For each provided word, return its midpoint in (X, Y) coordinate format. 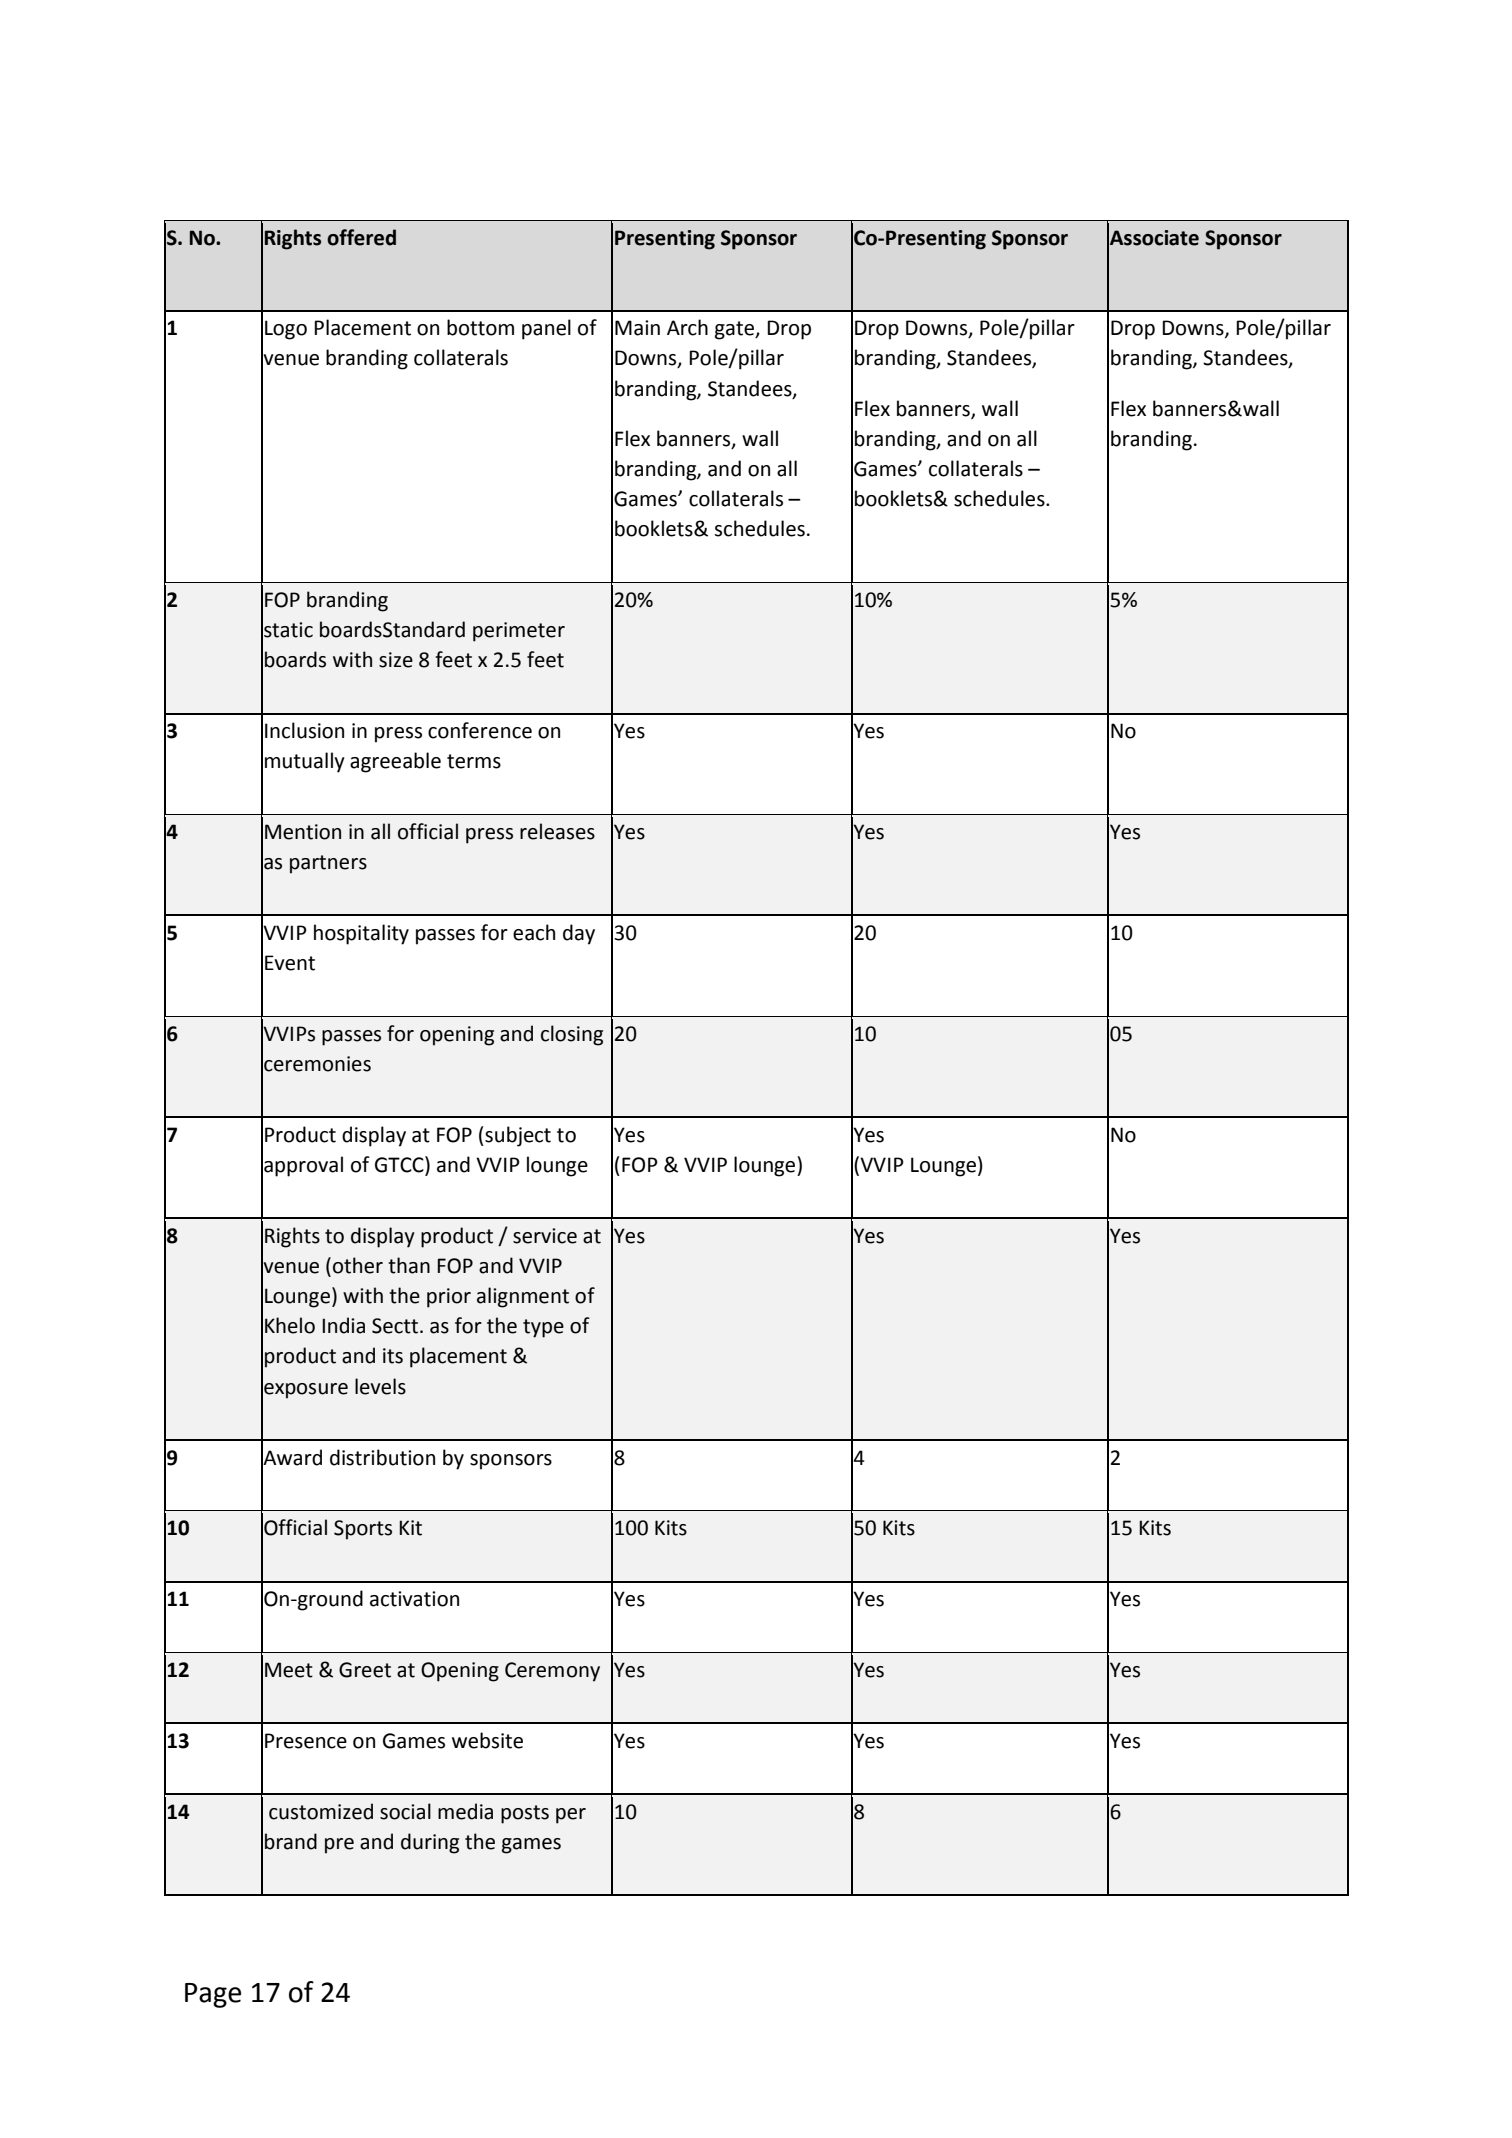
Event (290, 963)
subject (517, 1136)
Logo (286, 330)
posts (525, 1814)
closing (572, 1035)
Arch (687, 327)
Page (213, 1995)
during (430, 1843)
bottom (480, 327)
